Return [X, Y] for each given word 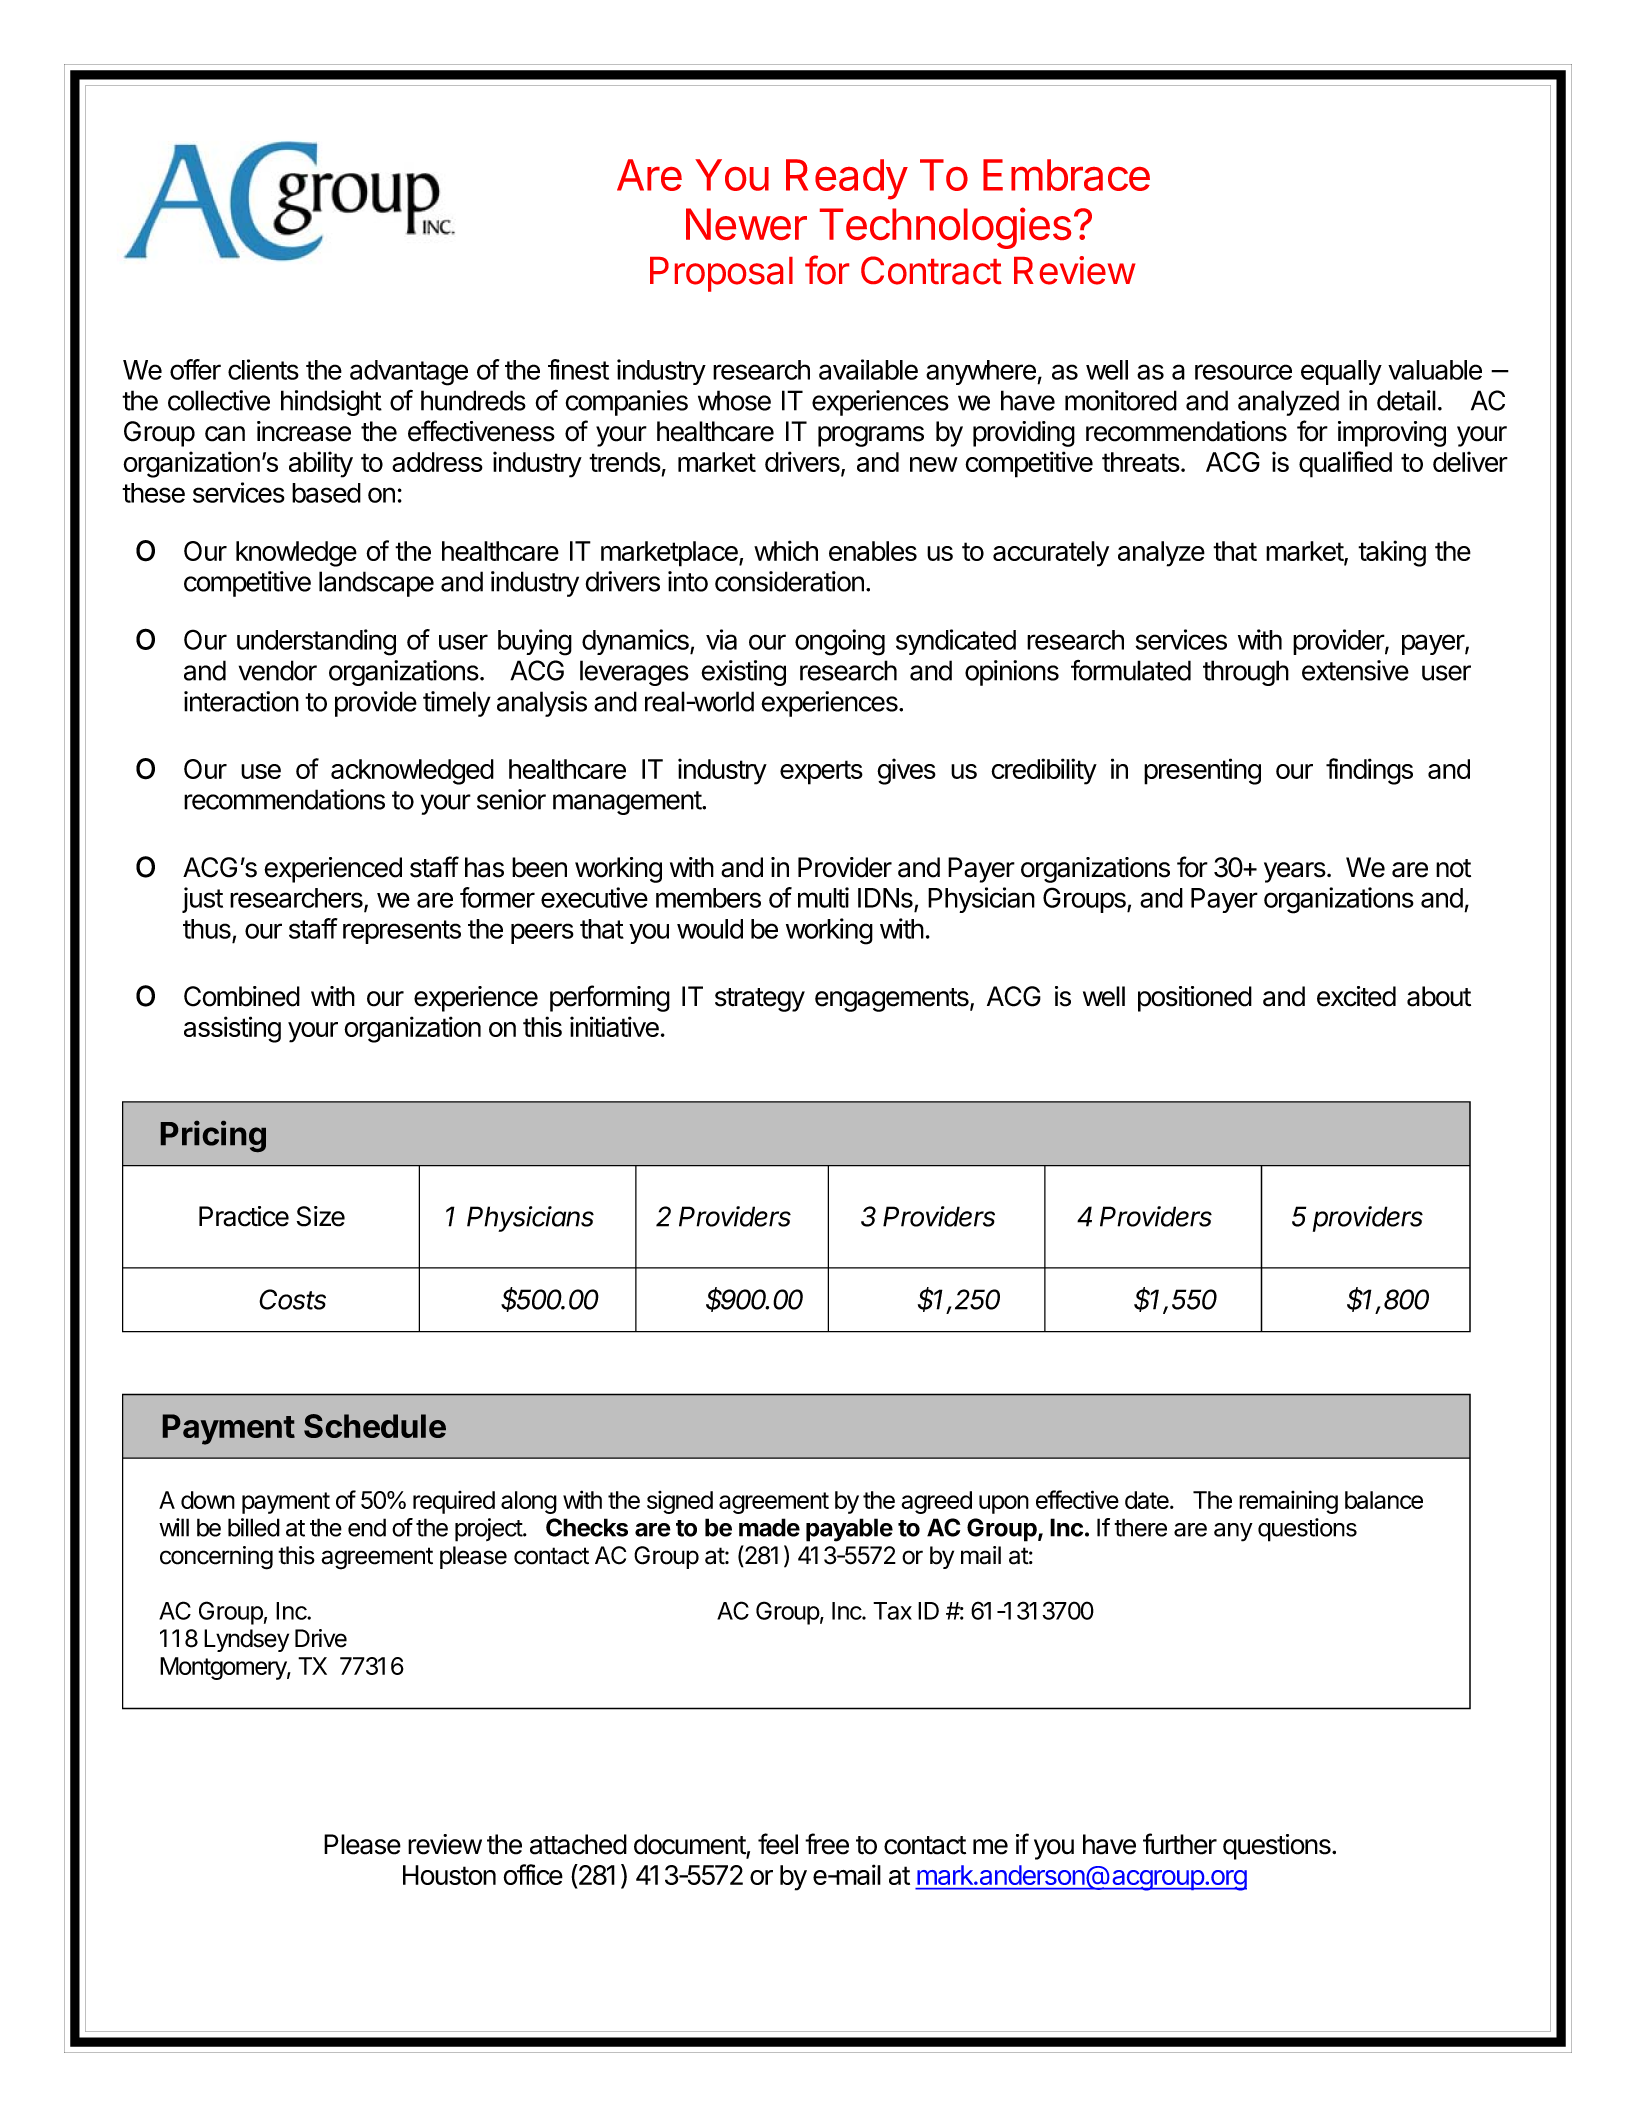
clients [263, 369]
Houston [449, 1875]
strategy [760, 1000]
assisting [232, 1029]
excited [1356, 996]
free [827, 1844]
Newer [746, 224]
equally [1341, 372]
